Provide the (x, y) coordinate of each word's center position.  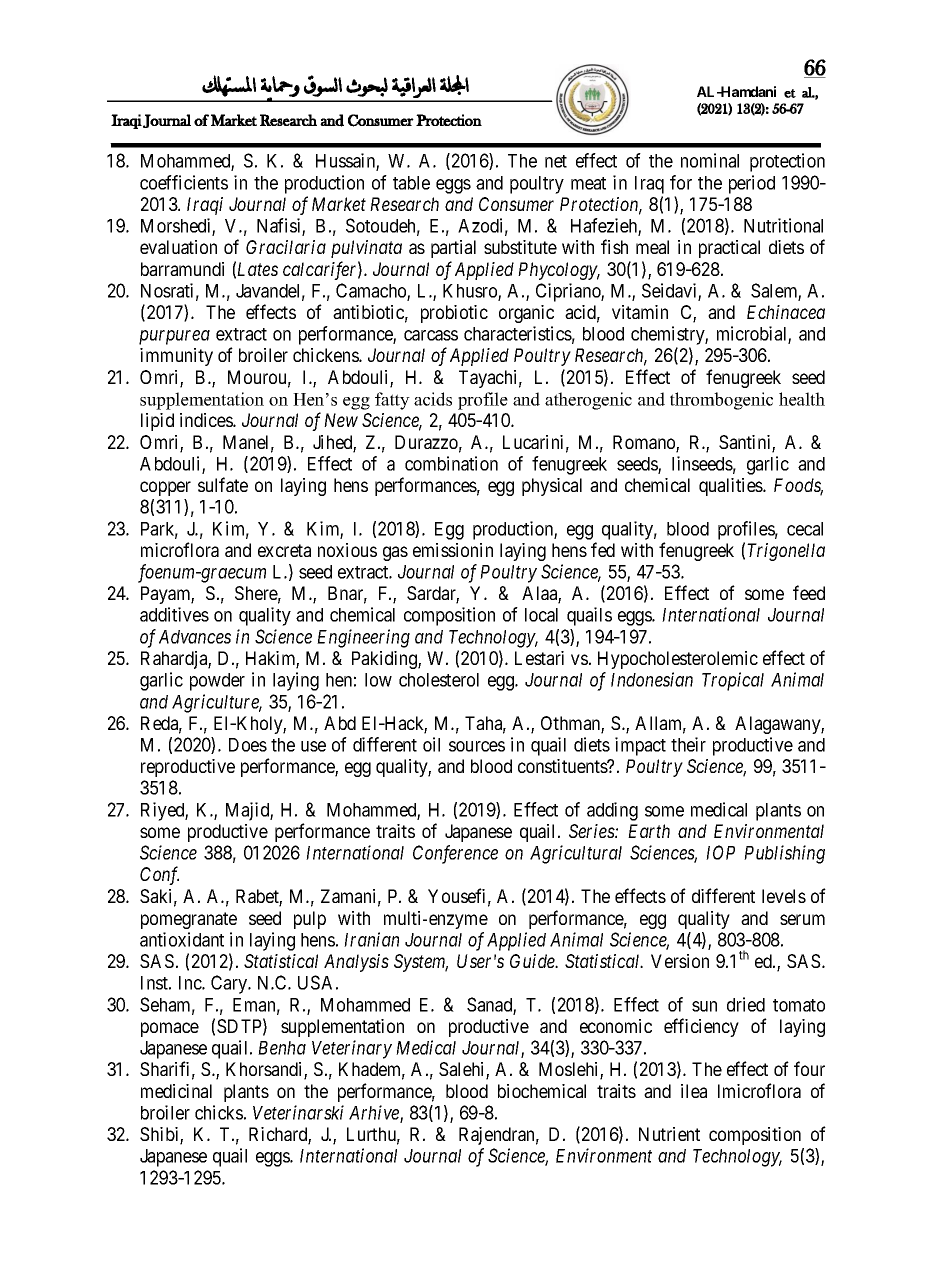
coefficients (184, 182)
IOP (720, 852)
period (752, 184)
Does (248, 745)
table (411, 183)
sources (477, 746)
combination (451, 463)
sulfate (223, 484)
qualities (731, 487)
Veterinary (352, 1049)
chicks (219, 1112)
